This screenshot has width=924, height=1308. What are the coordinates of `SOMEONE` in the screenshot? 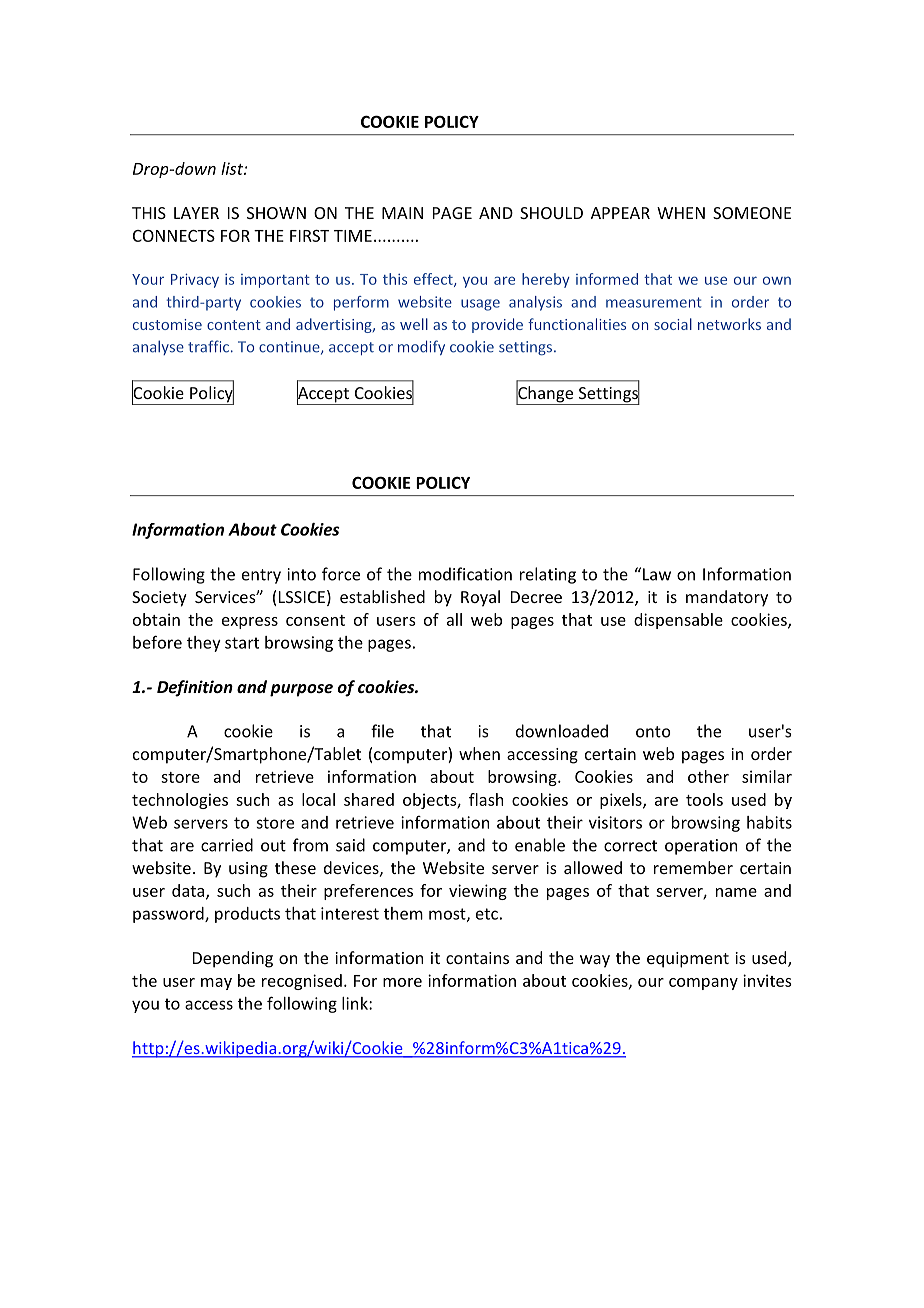 It's located at (752, 213).
